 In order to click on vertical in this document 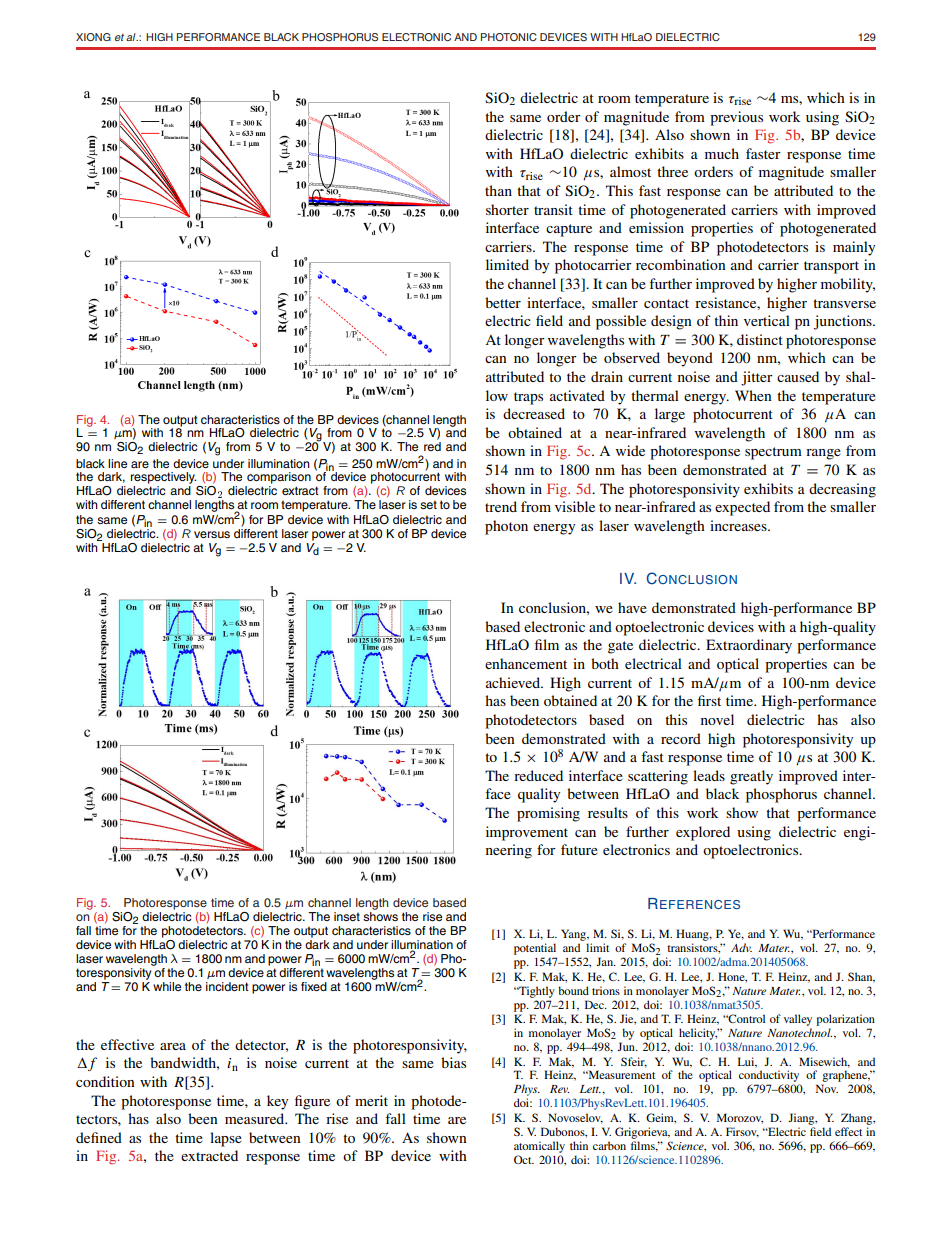, I will do `click(767, 320)`.
